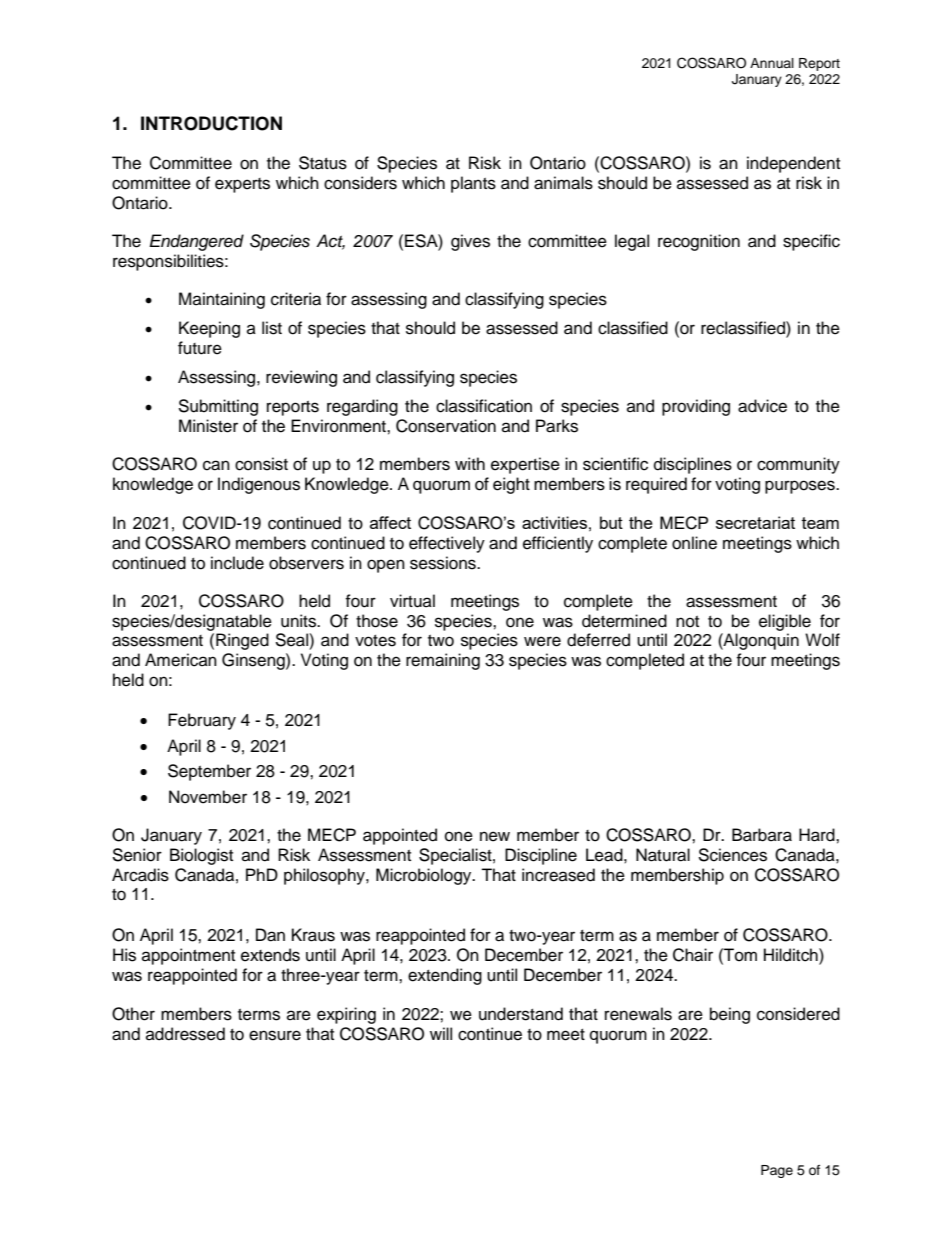 Image resolution: width=952 pixels, height=1233 pixels. Describe the element at coordinates (425, 876) in the document. I see `Microbiology` at that location.
